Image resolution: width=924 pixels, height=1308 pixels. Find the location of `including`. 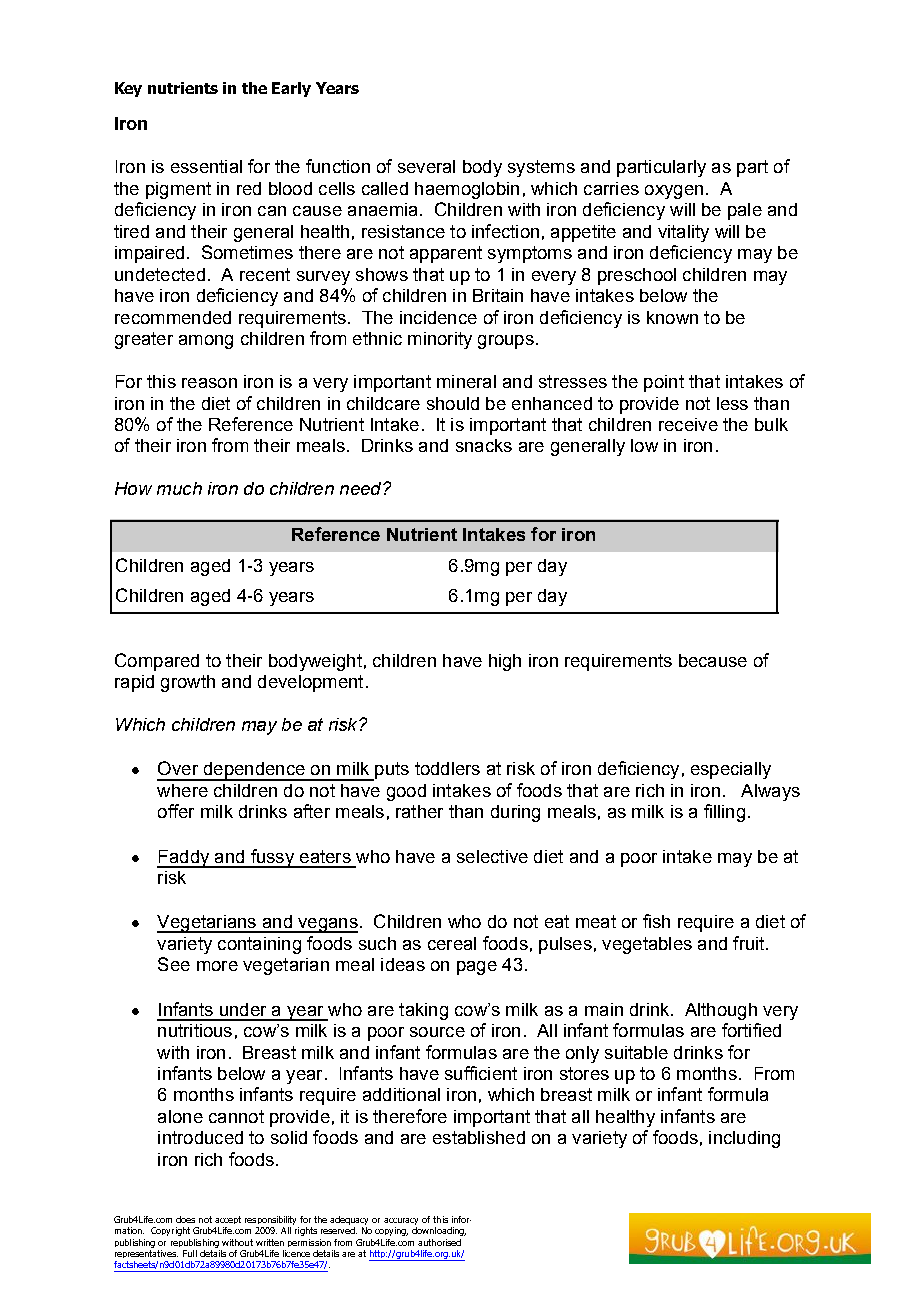

including is located at coordinates (744, 1139).
